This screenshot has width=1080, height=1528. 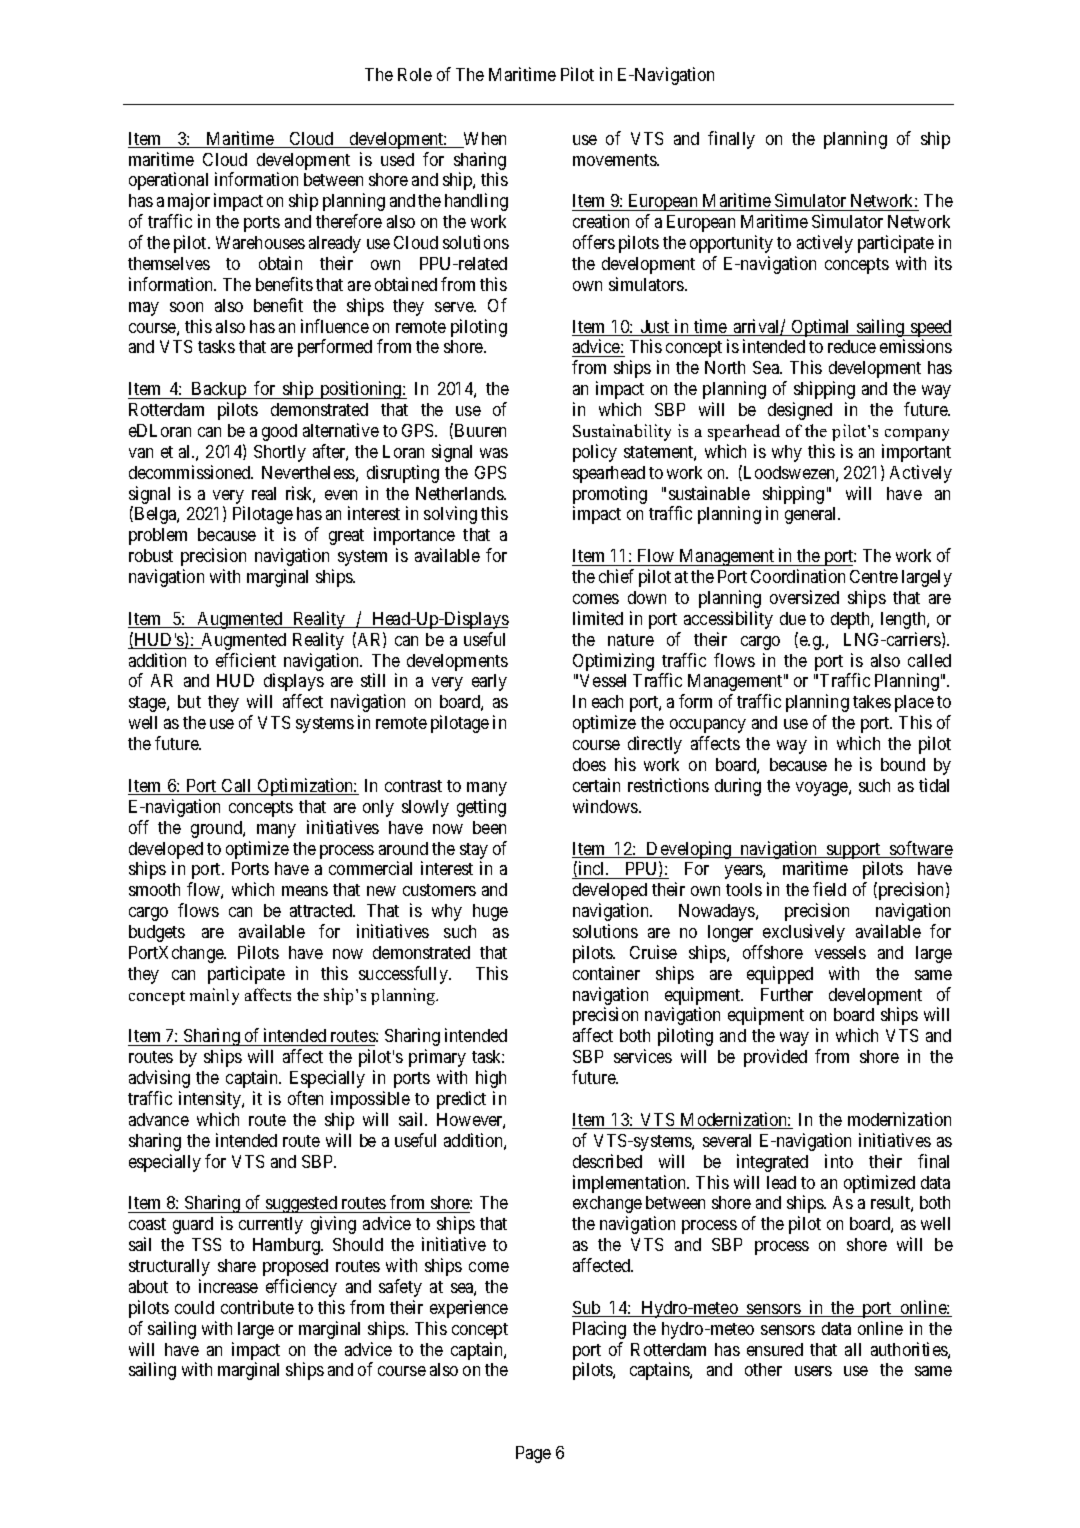 What do you see at coordinates (615, 160) in the screenshot?
I see `movements` at bounding box center [615, 160].
